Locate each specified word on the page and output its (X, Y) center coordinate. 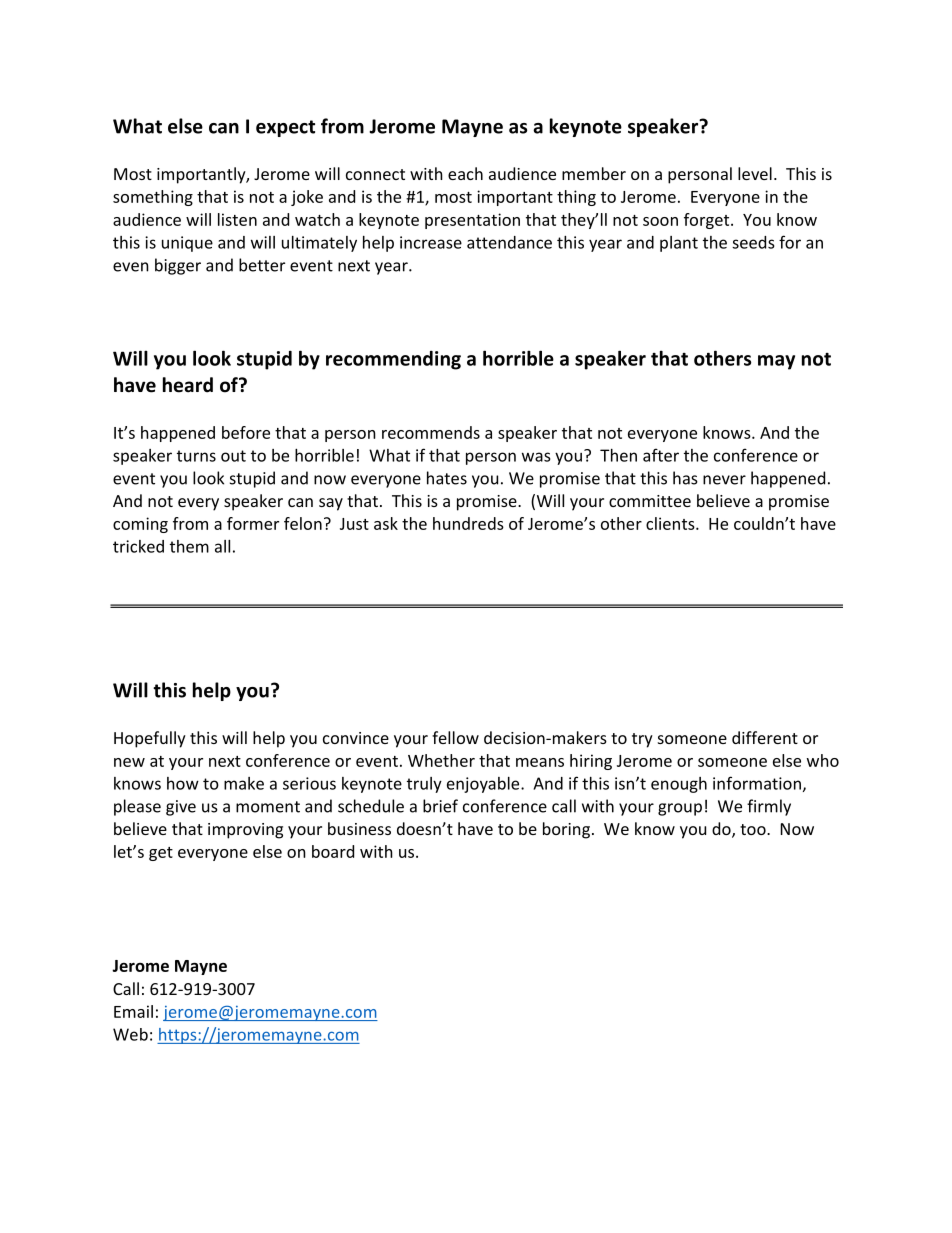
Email (133, 1011)
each (465, 173)
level (755, 173)
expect (285, 128)
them (189, 546)
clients (671, 523)
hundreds (468, 523)
